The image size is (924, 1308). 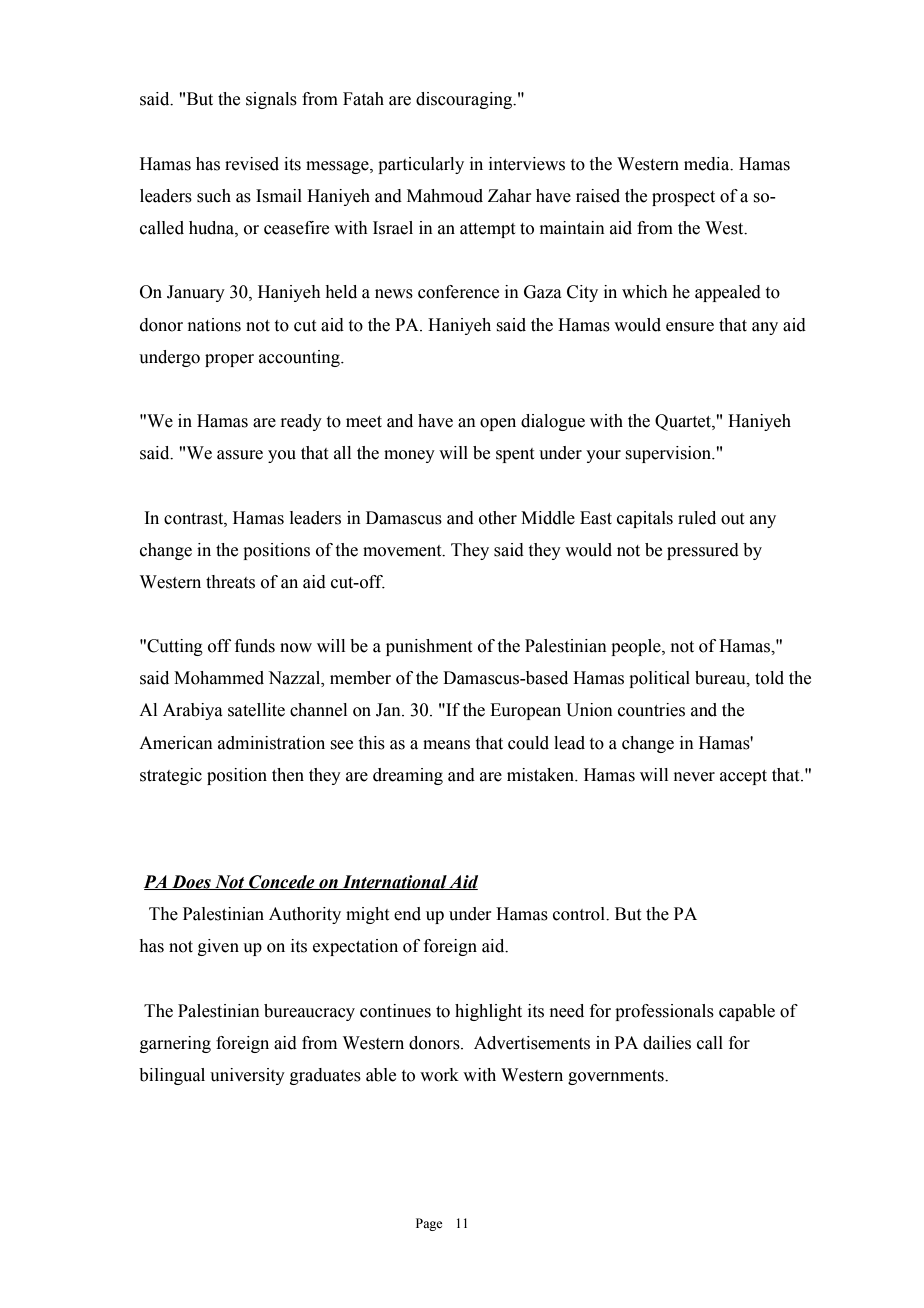 What do you see at coordinates (429, 647) in the document?
I see `punishment` at bounding box center [429, 647].
